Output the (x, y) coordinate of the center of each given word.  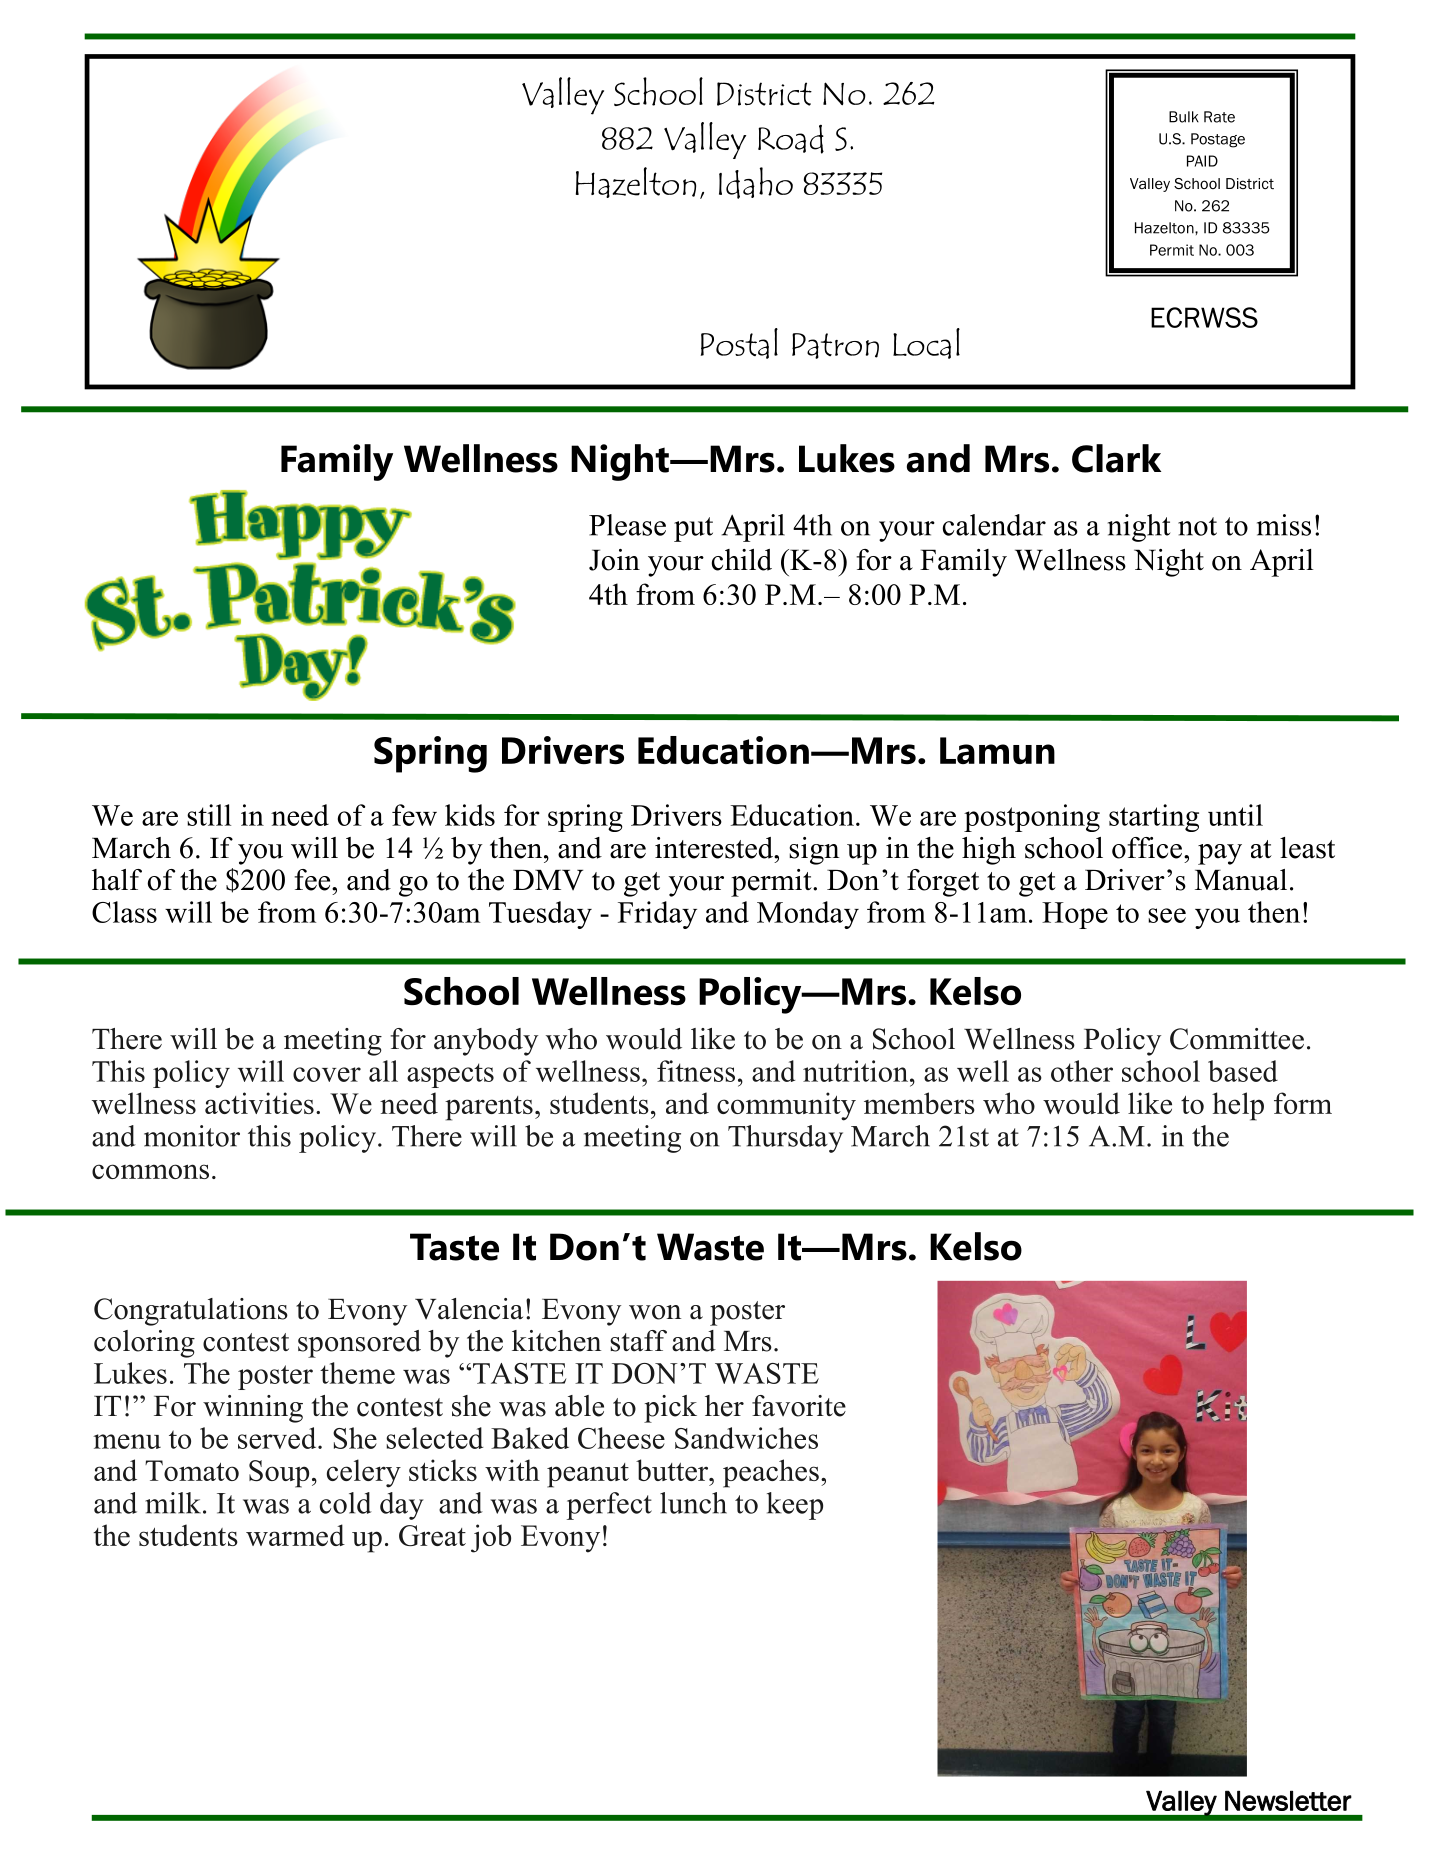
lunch (693, 1503)
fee (313, 880)
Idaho (756, 183)
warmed (295, 1535)
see (1167, 915)
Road (791, 139)
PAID (1202, 161)
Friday (657, 915)
